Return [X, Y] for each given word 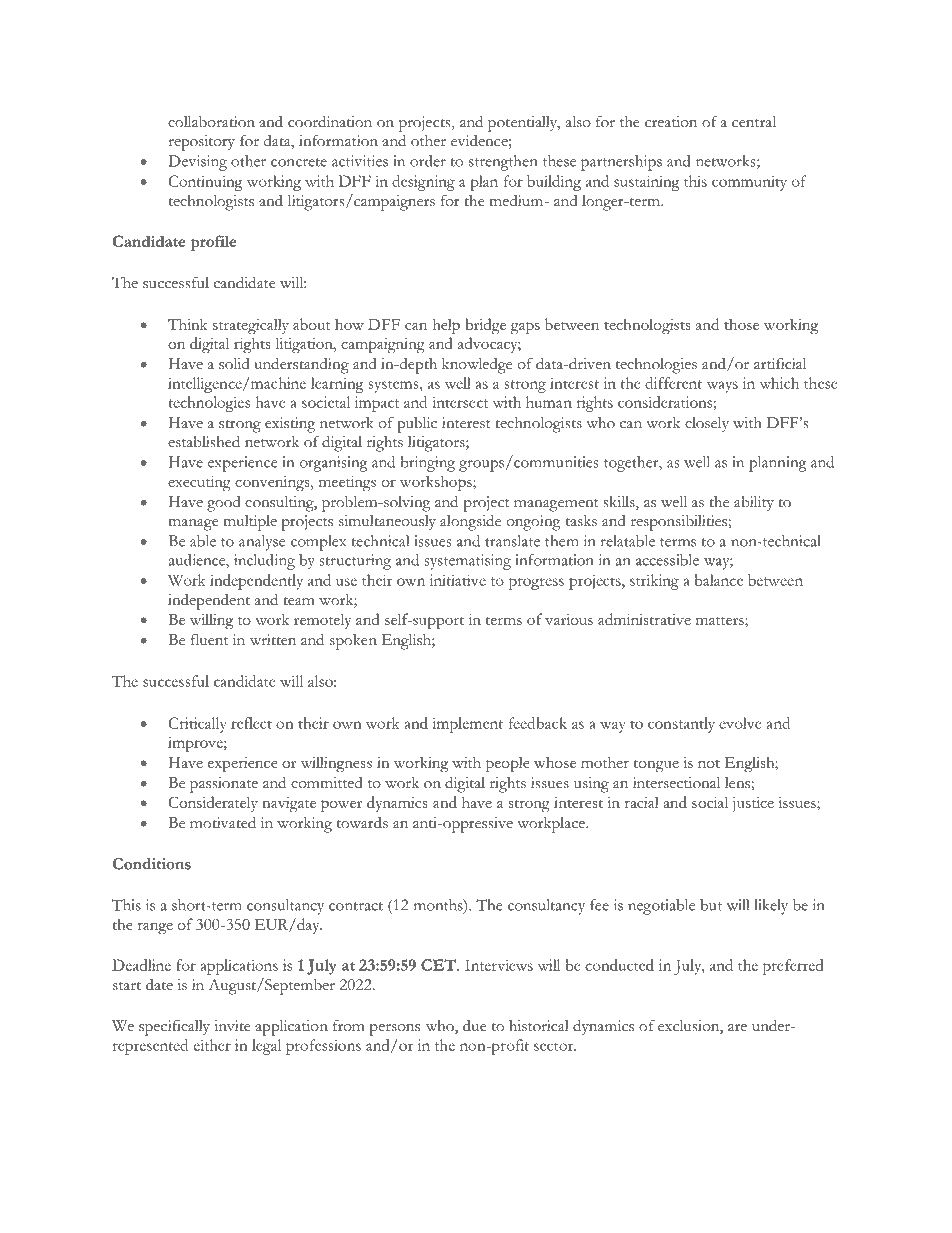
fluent [209, 640]
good [224, 504]
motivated [223, 822]
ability [754, 503]
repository [201, 143]
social [710, 802]
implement [467, 725]
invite [232, 1026]
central [754, 122]
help [446, 326]
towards [362, 823]
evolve [740, 723]
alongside [470, 523]
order [428, 161]
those [741, 324]
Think [187, 324]
